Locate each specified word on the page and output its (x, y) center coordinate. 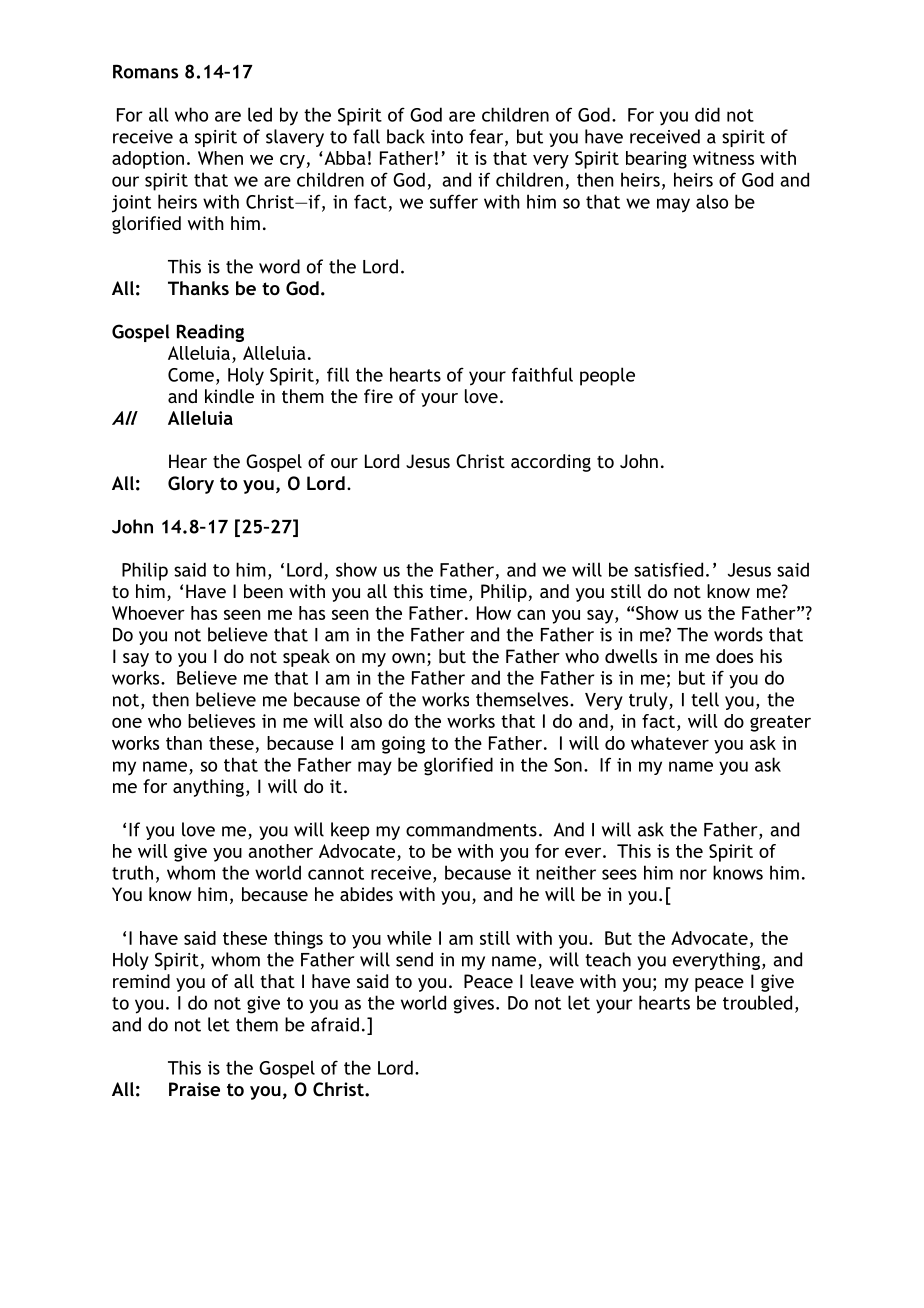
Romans (145, 71)
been (263, 591)
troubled (757, 1002)
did (707, 114)
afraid (335, 1024)
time (448, 591)
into (447, 137)
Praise (194, 1089)
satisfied (668, 569)
